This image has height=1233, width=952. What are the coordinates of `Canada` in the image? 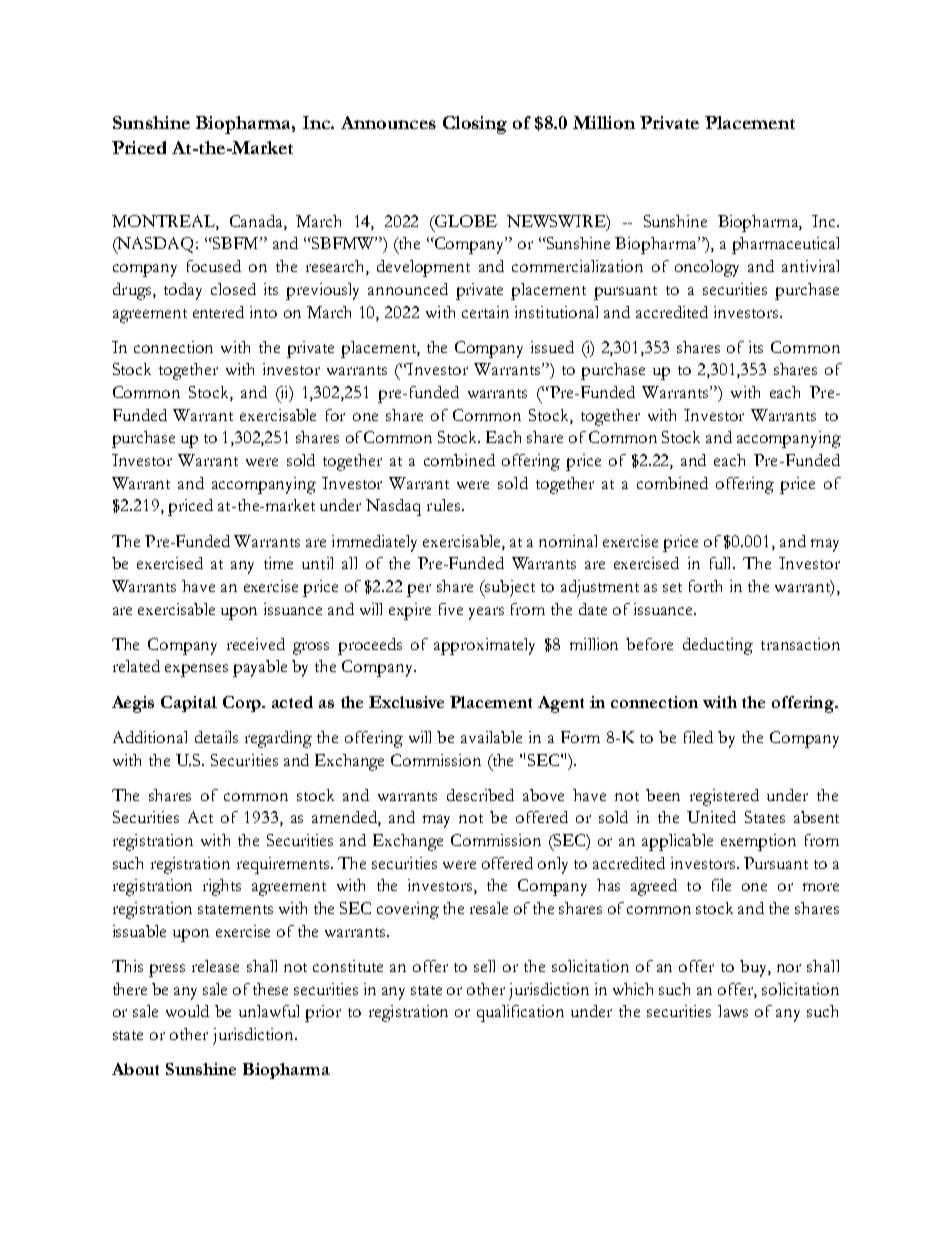 It's located at (257, 222).
